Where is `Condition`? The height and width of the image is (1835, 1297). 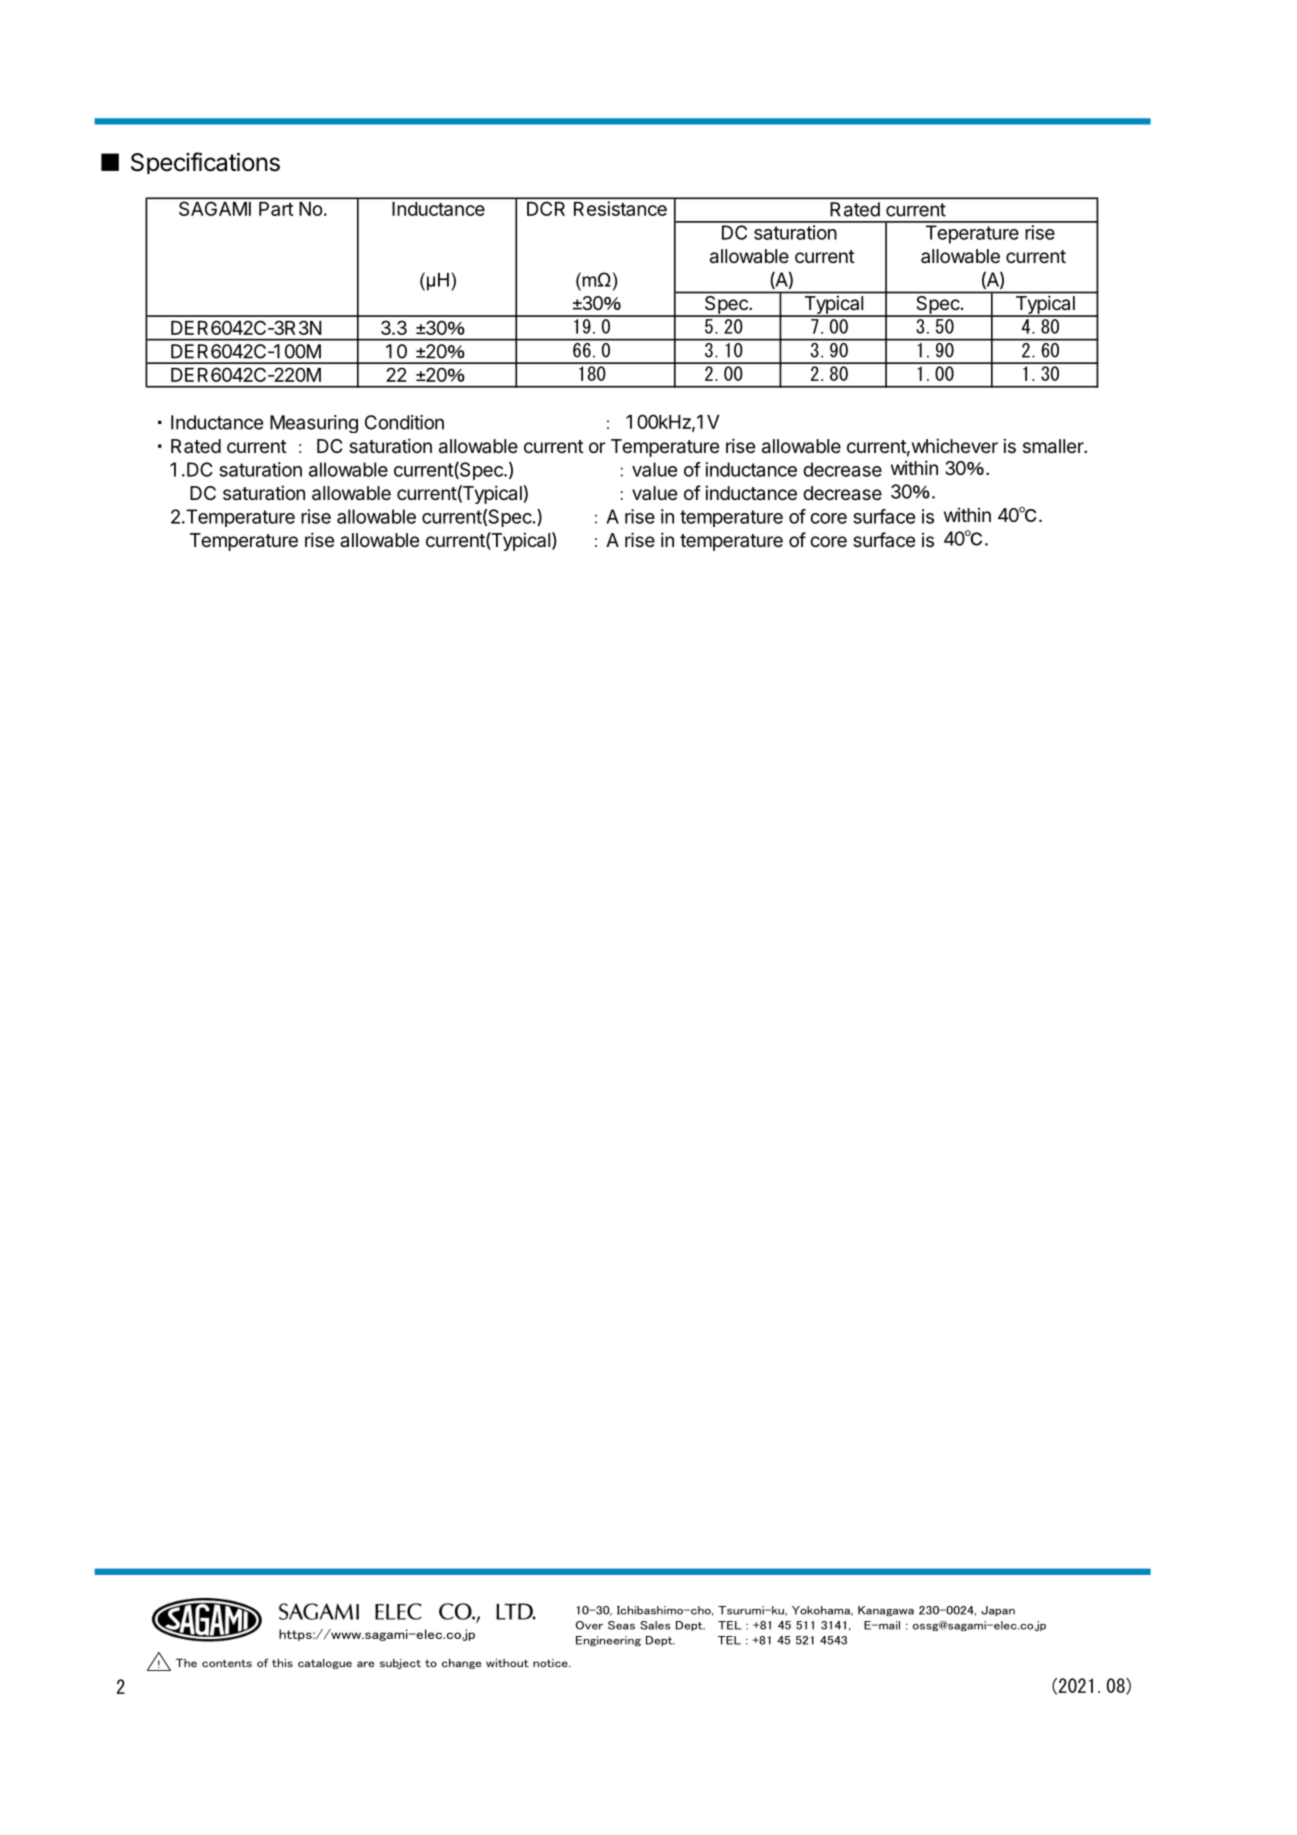 Condition is located at coordinates (404, 422).
